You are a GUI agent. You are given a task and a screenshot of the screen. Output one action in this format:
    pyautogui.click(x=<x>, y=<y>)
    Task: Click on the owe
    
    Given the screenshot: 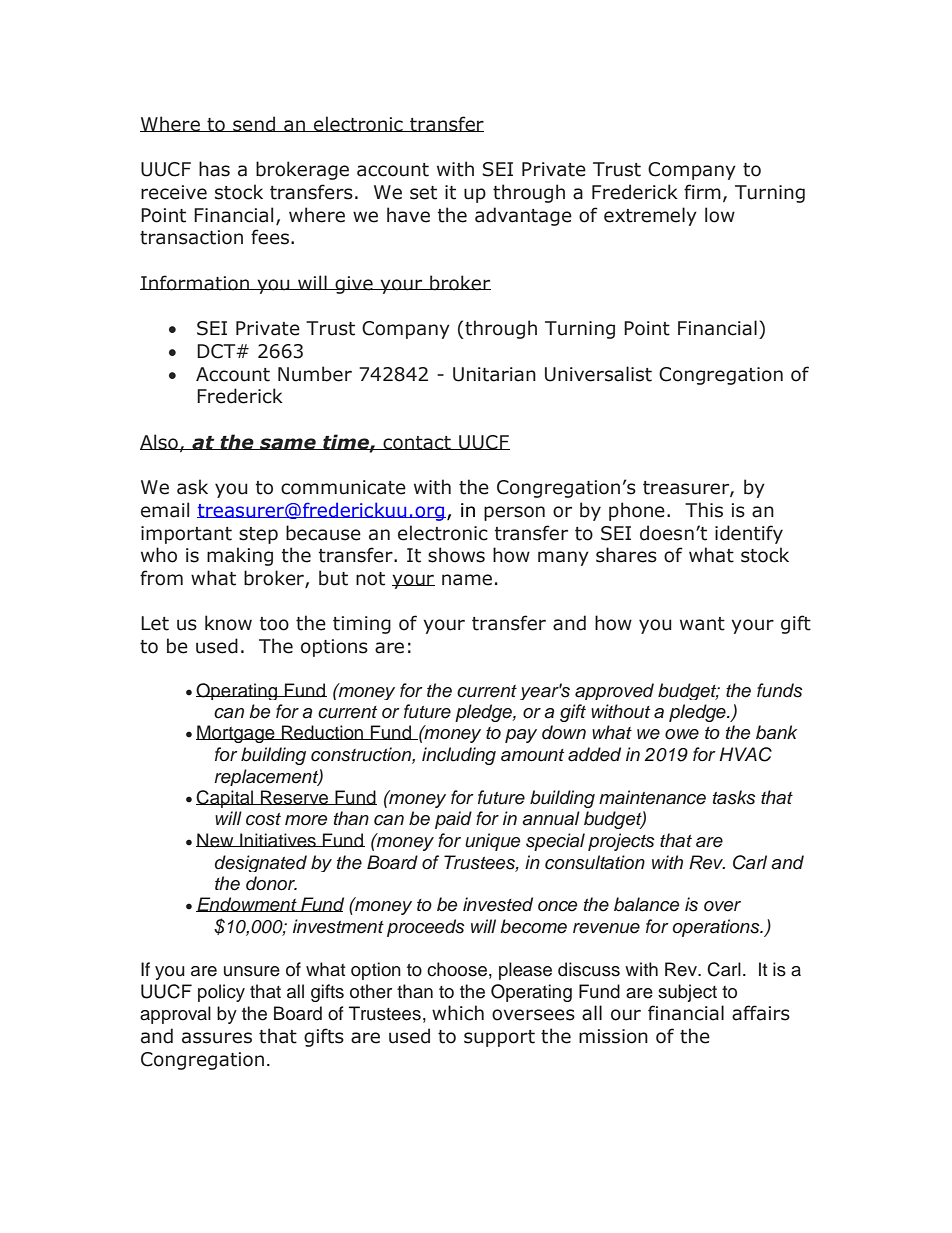 What is the action you would take?
    pyautogui.click(x=682, y=734)
